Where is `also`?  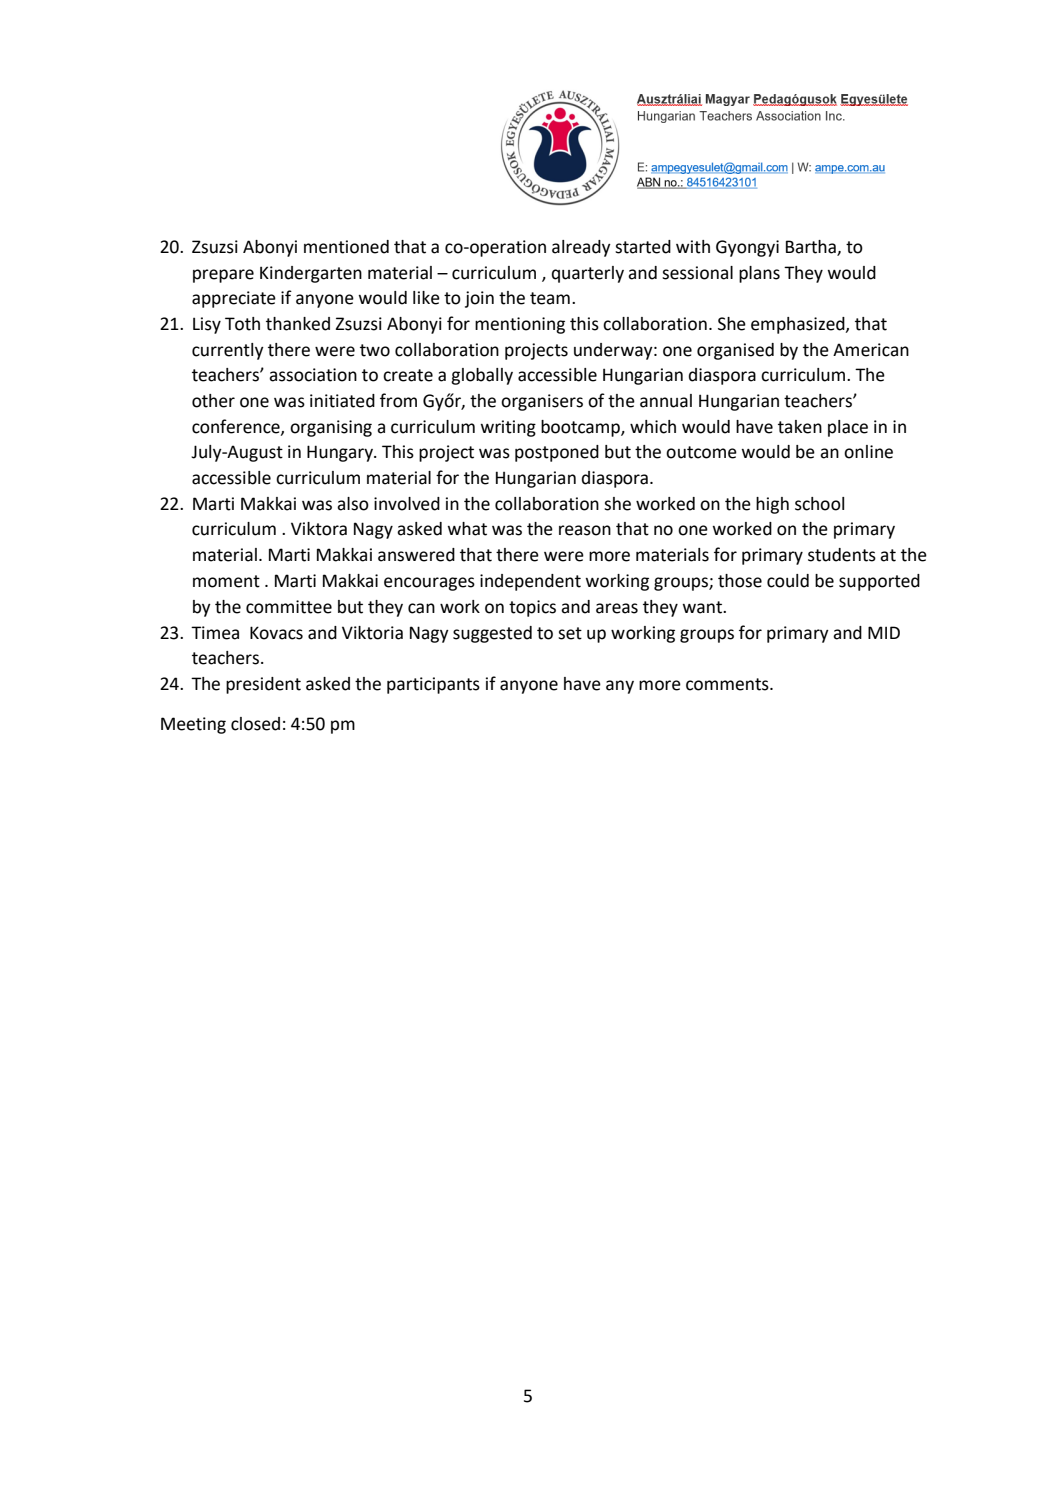
also is located at coordinates (353, 504).
